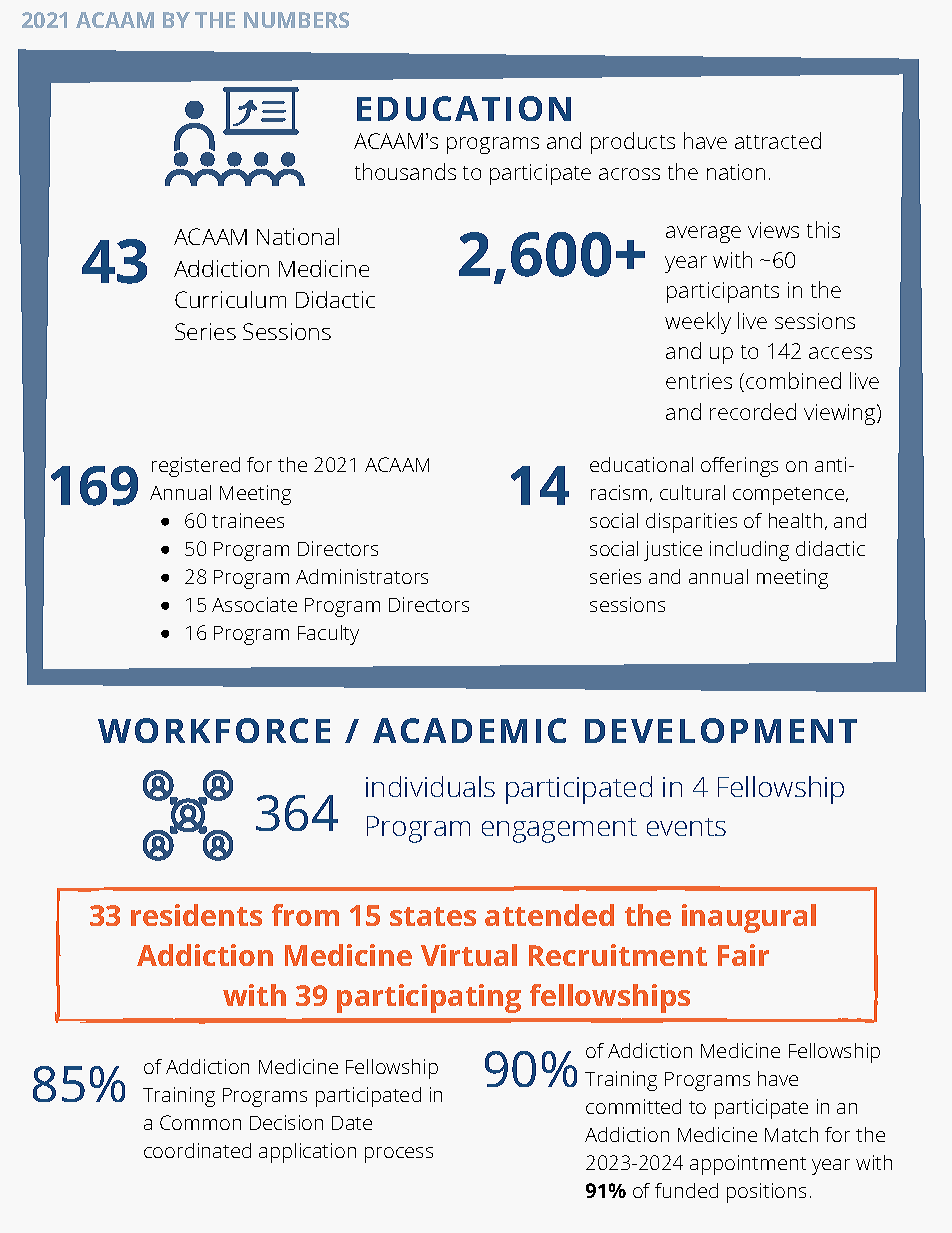 The height and width of the page is (1233, 952). I want to click on Curriculum, so click(230, 299).
